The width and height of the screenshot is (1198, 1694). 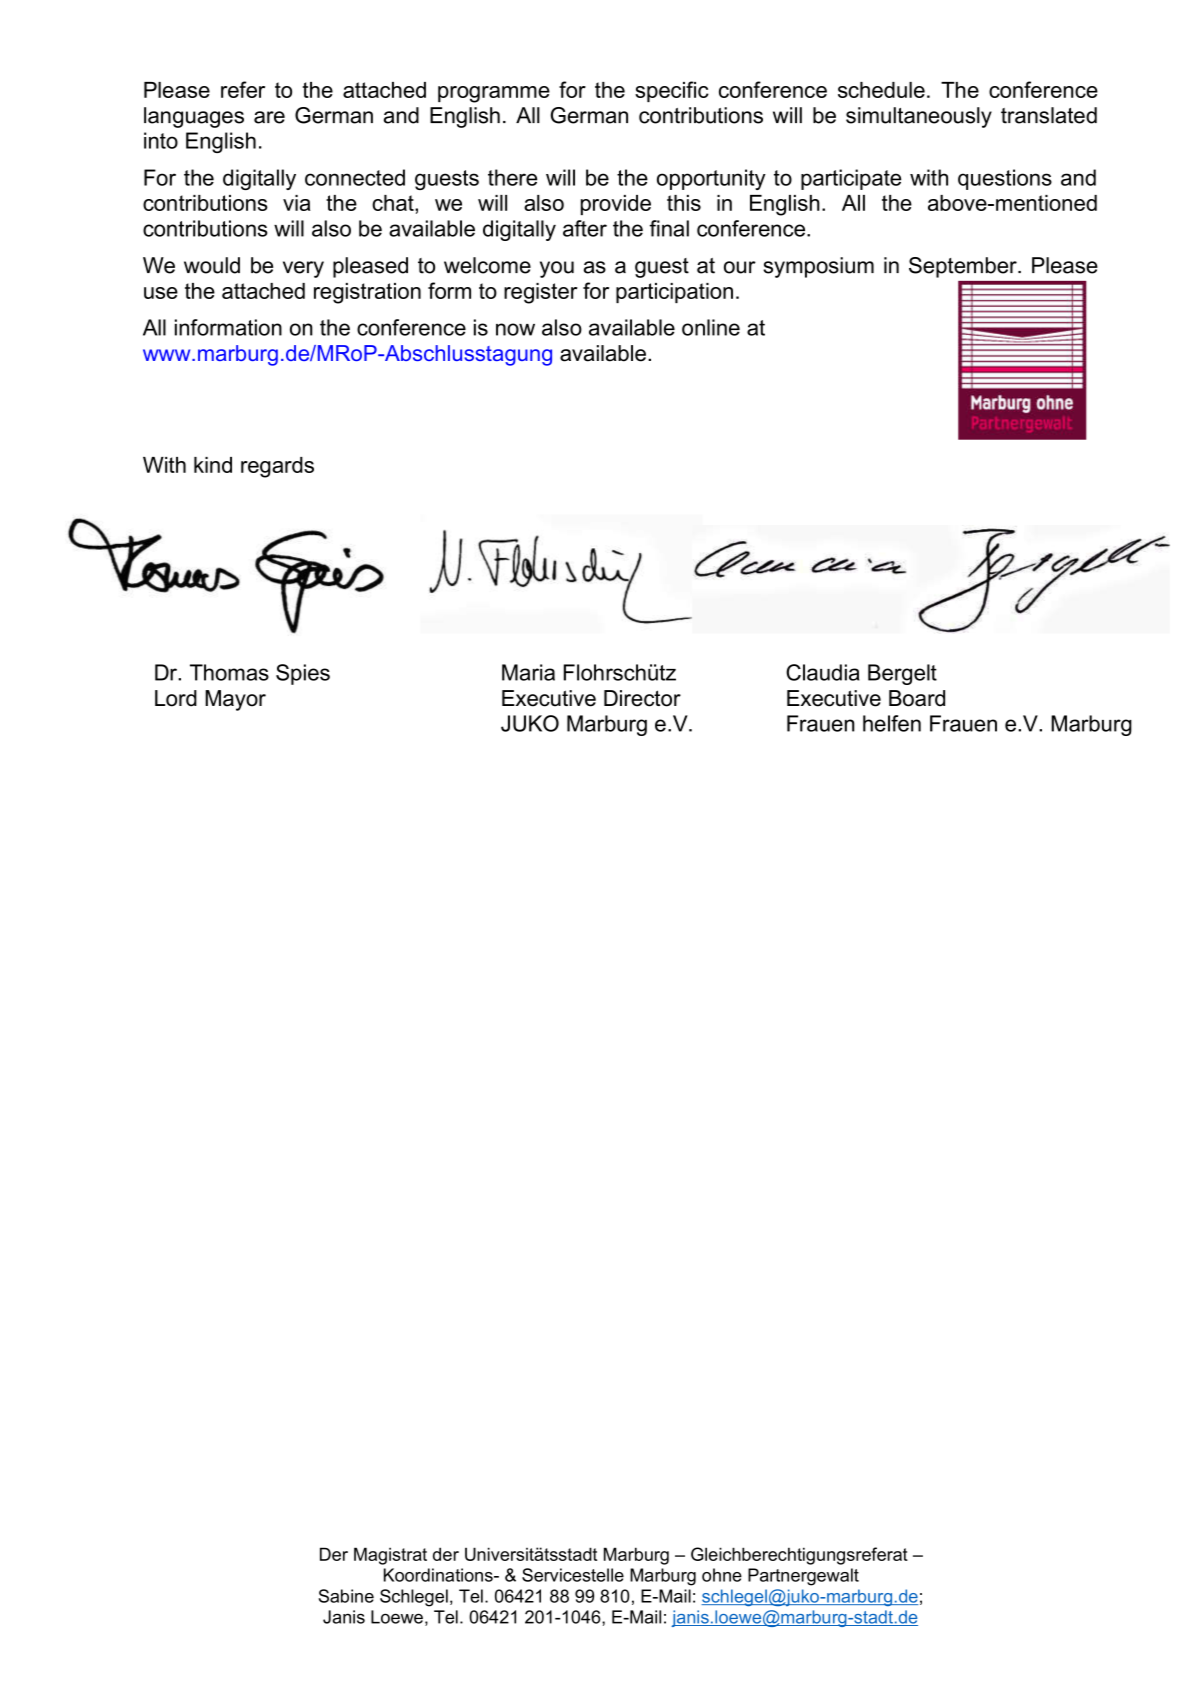 What do you see at coordinates (616, 205) in the screenshot?
I see `provide` at bounding box center [616, 205].
